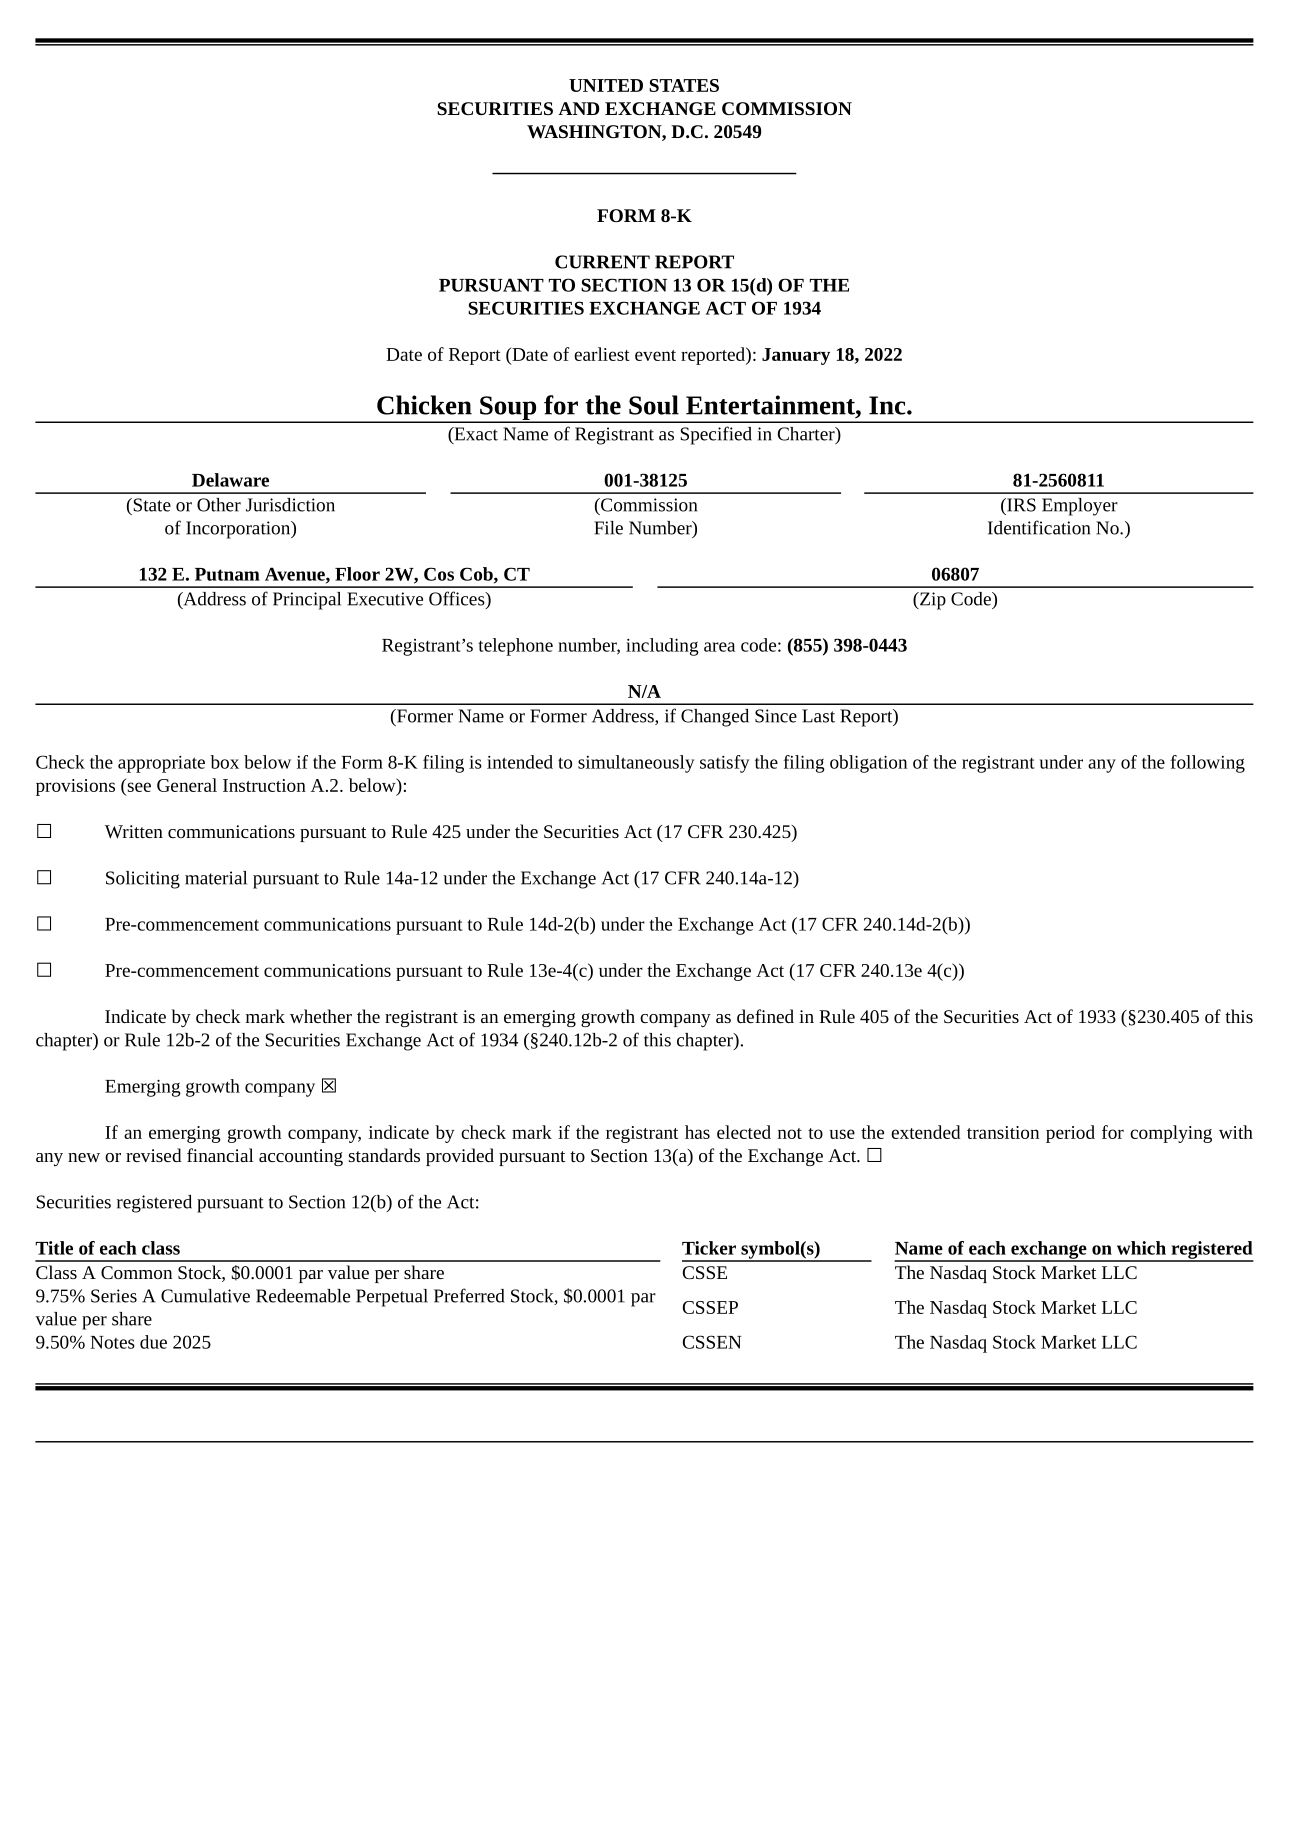 This page has height=1825, width=1290. Describe the element at coordinates (1141, 1248) in the page. I see `which` at that location.
